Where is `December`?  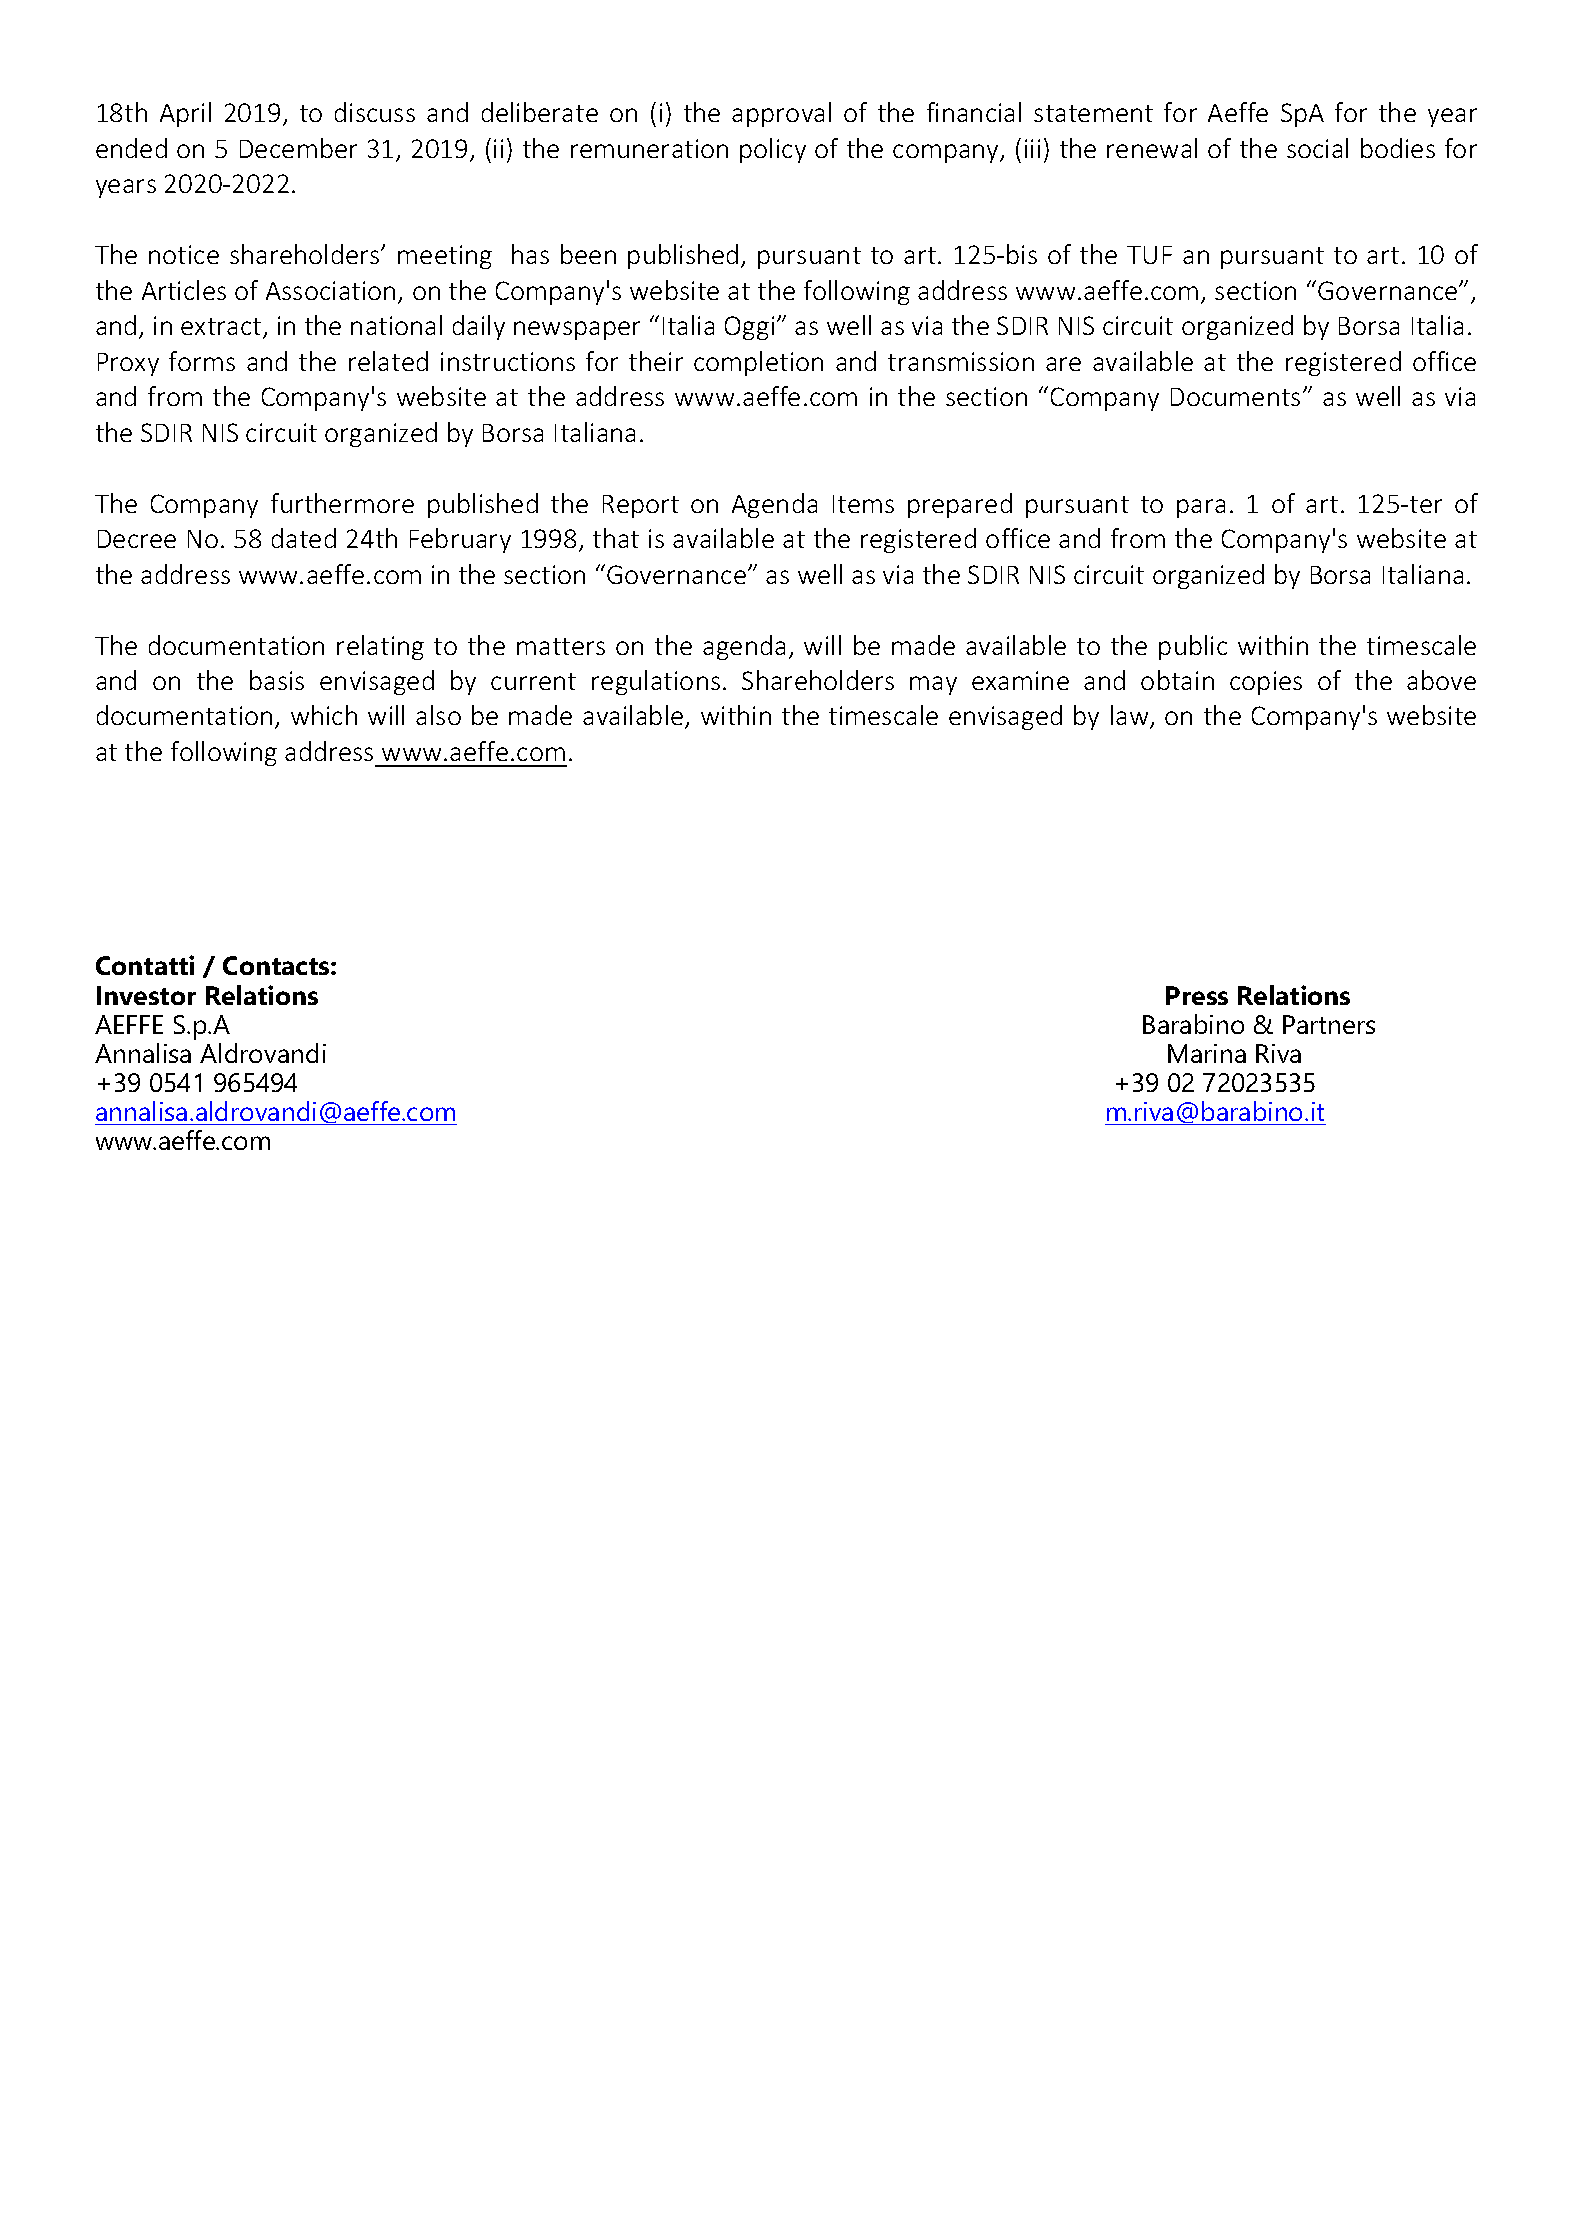 December is located at coordinates (298, 148).
